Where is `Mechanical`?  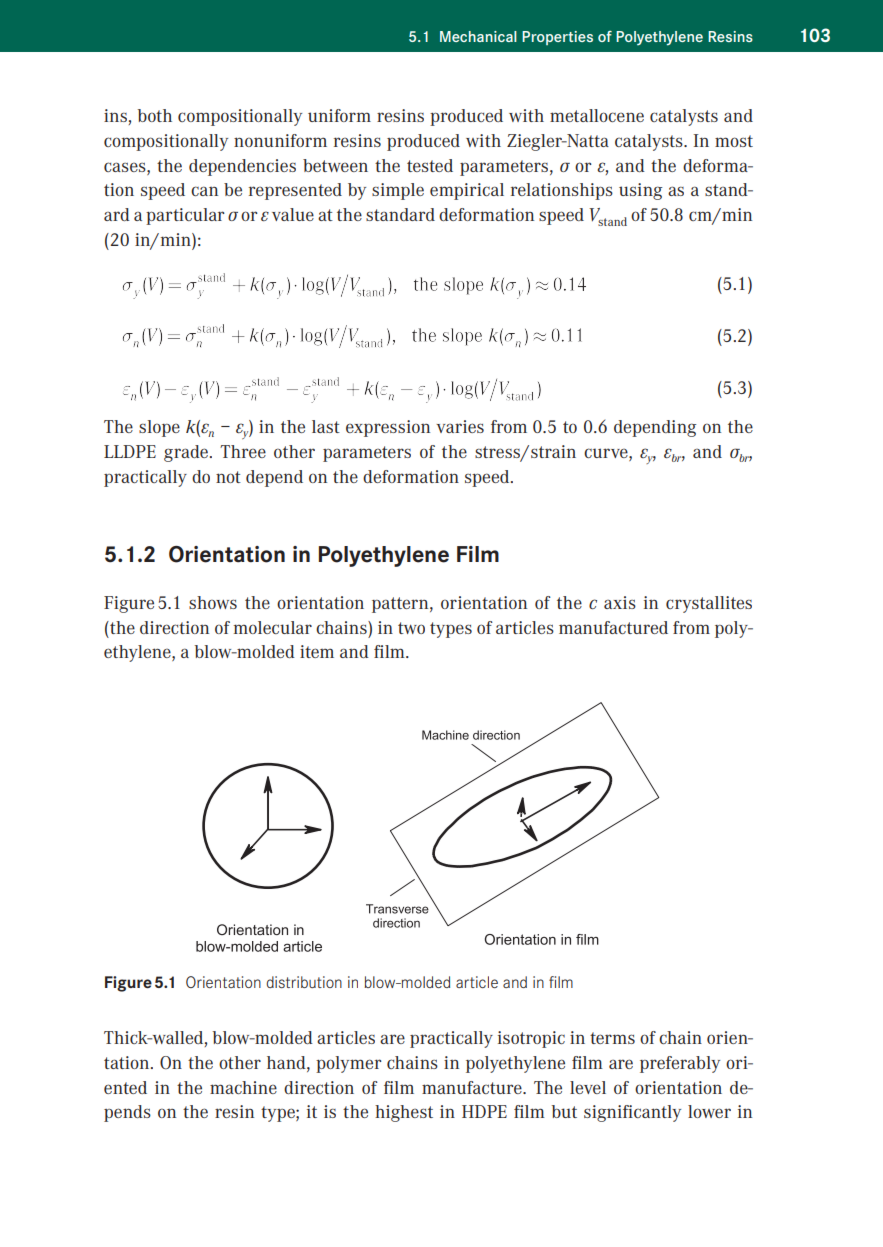
Mechanical is located at coordinates (478, 36).
